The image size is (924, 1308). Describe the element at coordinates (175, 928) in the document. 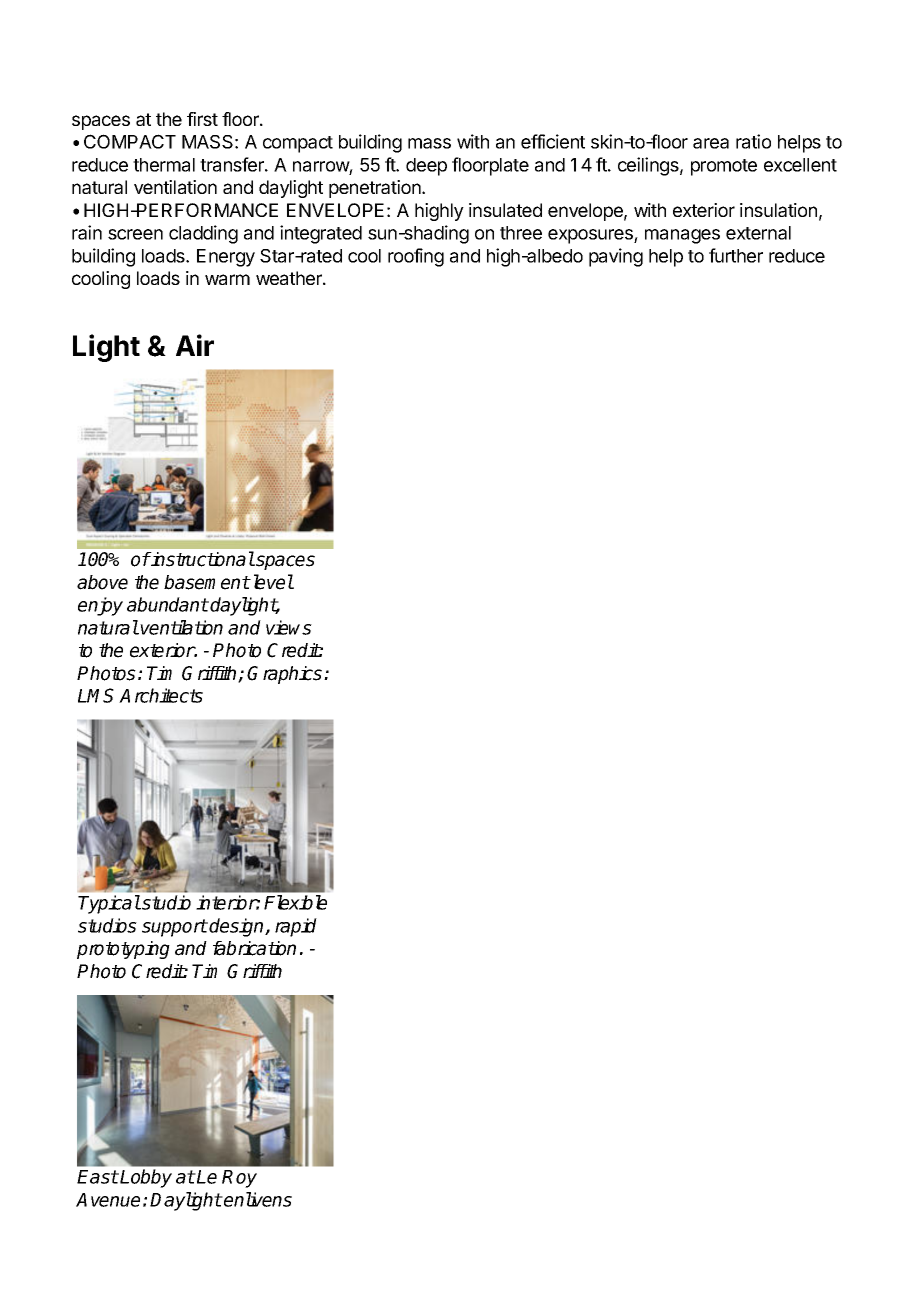

I see `support` at that location.
